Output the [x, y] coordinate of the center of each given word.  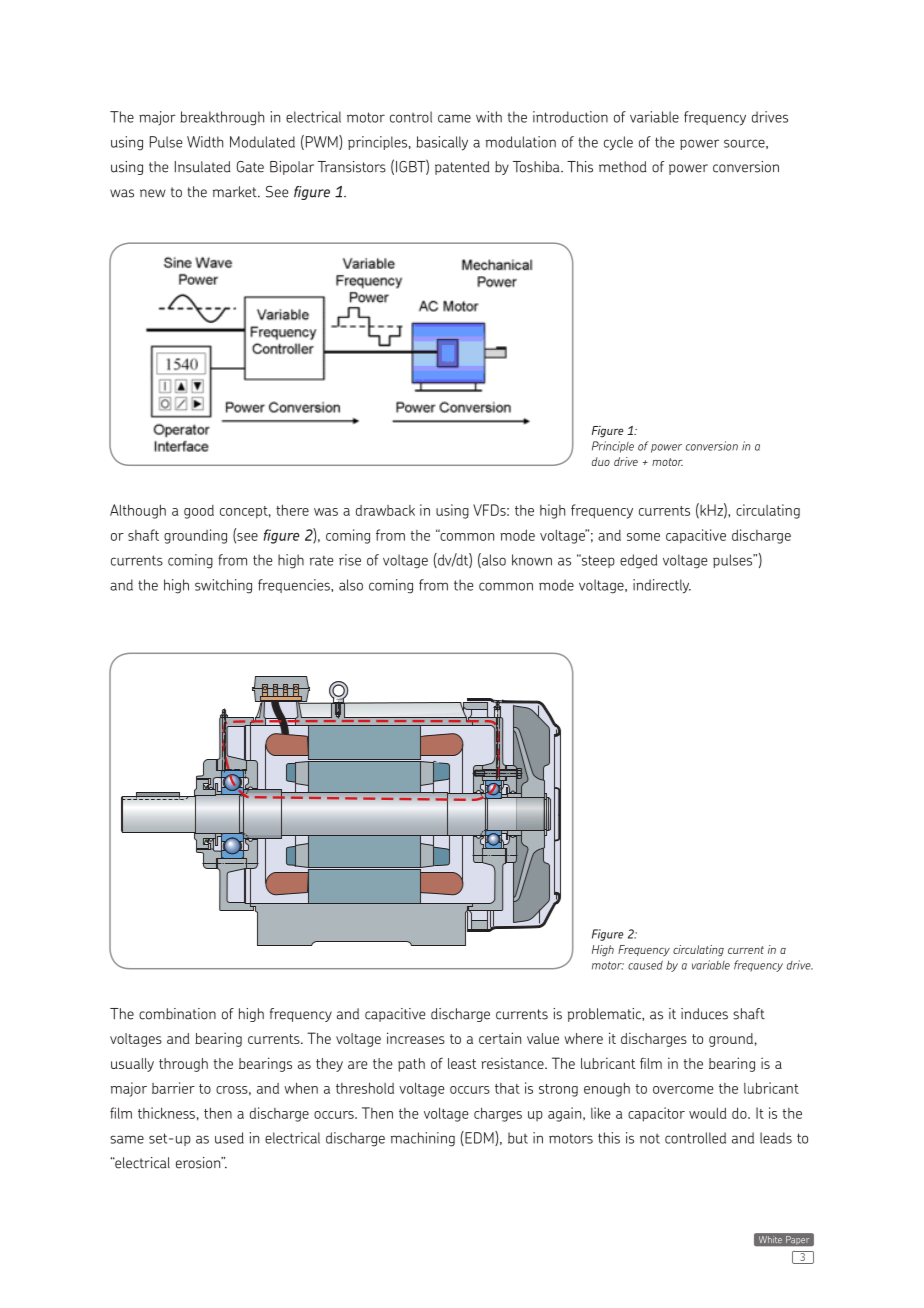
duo [601, 461]
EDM [479, 1138]
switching [223, 586]
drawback [385, 510]
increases [416, 1038]
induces [704, 1014]
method [623, 167]
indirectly [662, 586]
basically [442, 143]
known [532, 560]
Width [205, 142]
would [708, 1113]
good [199, 512]
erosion [199, 1163]
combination [177, 1014]
